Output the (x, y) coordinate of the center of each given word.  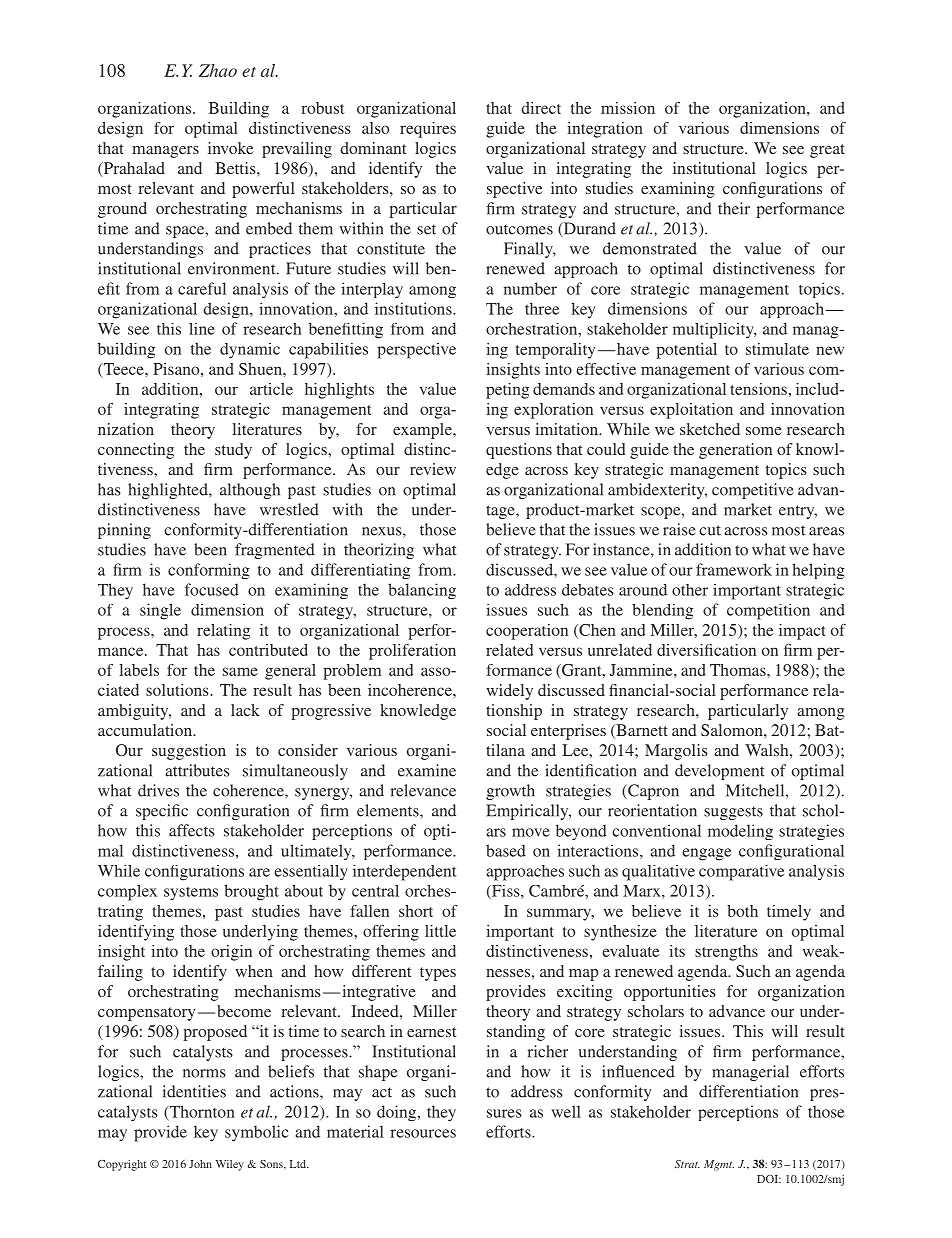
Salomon (733, 730)
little (440, 931)
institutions (414, 308)
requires (428, 130)
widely (509, 692)
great (827, 151)
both (742, 911)
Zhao (218, 70)
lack (245, 710)
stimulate (777, 349)
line (202, 329)
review (433, 469)
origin (231, 953)
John (200, 1164)
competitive (753, 491)
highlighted (169, 491)
